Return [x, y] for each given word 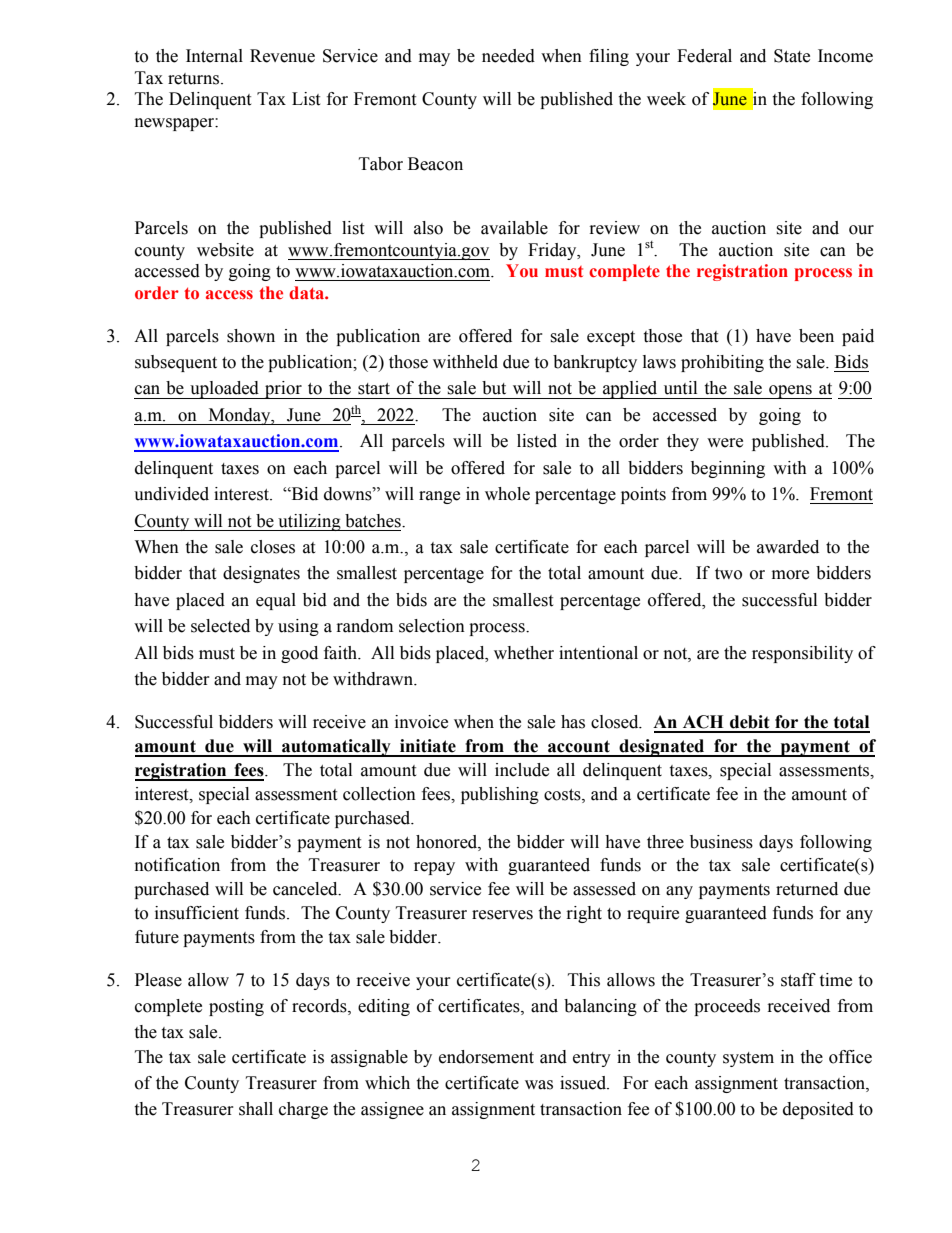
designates [261, 574]
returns [195, 79]
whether [524, 653]
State [792, 56]
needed [508, 56]
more [790, 575]
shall [256, 1109]
